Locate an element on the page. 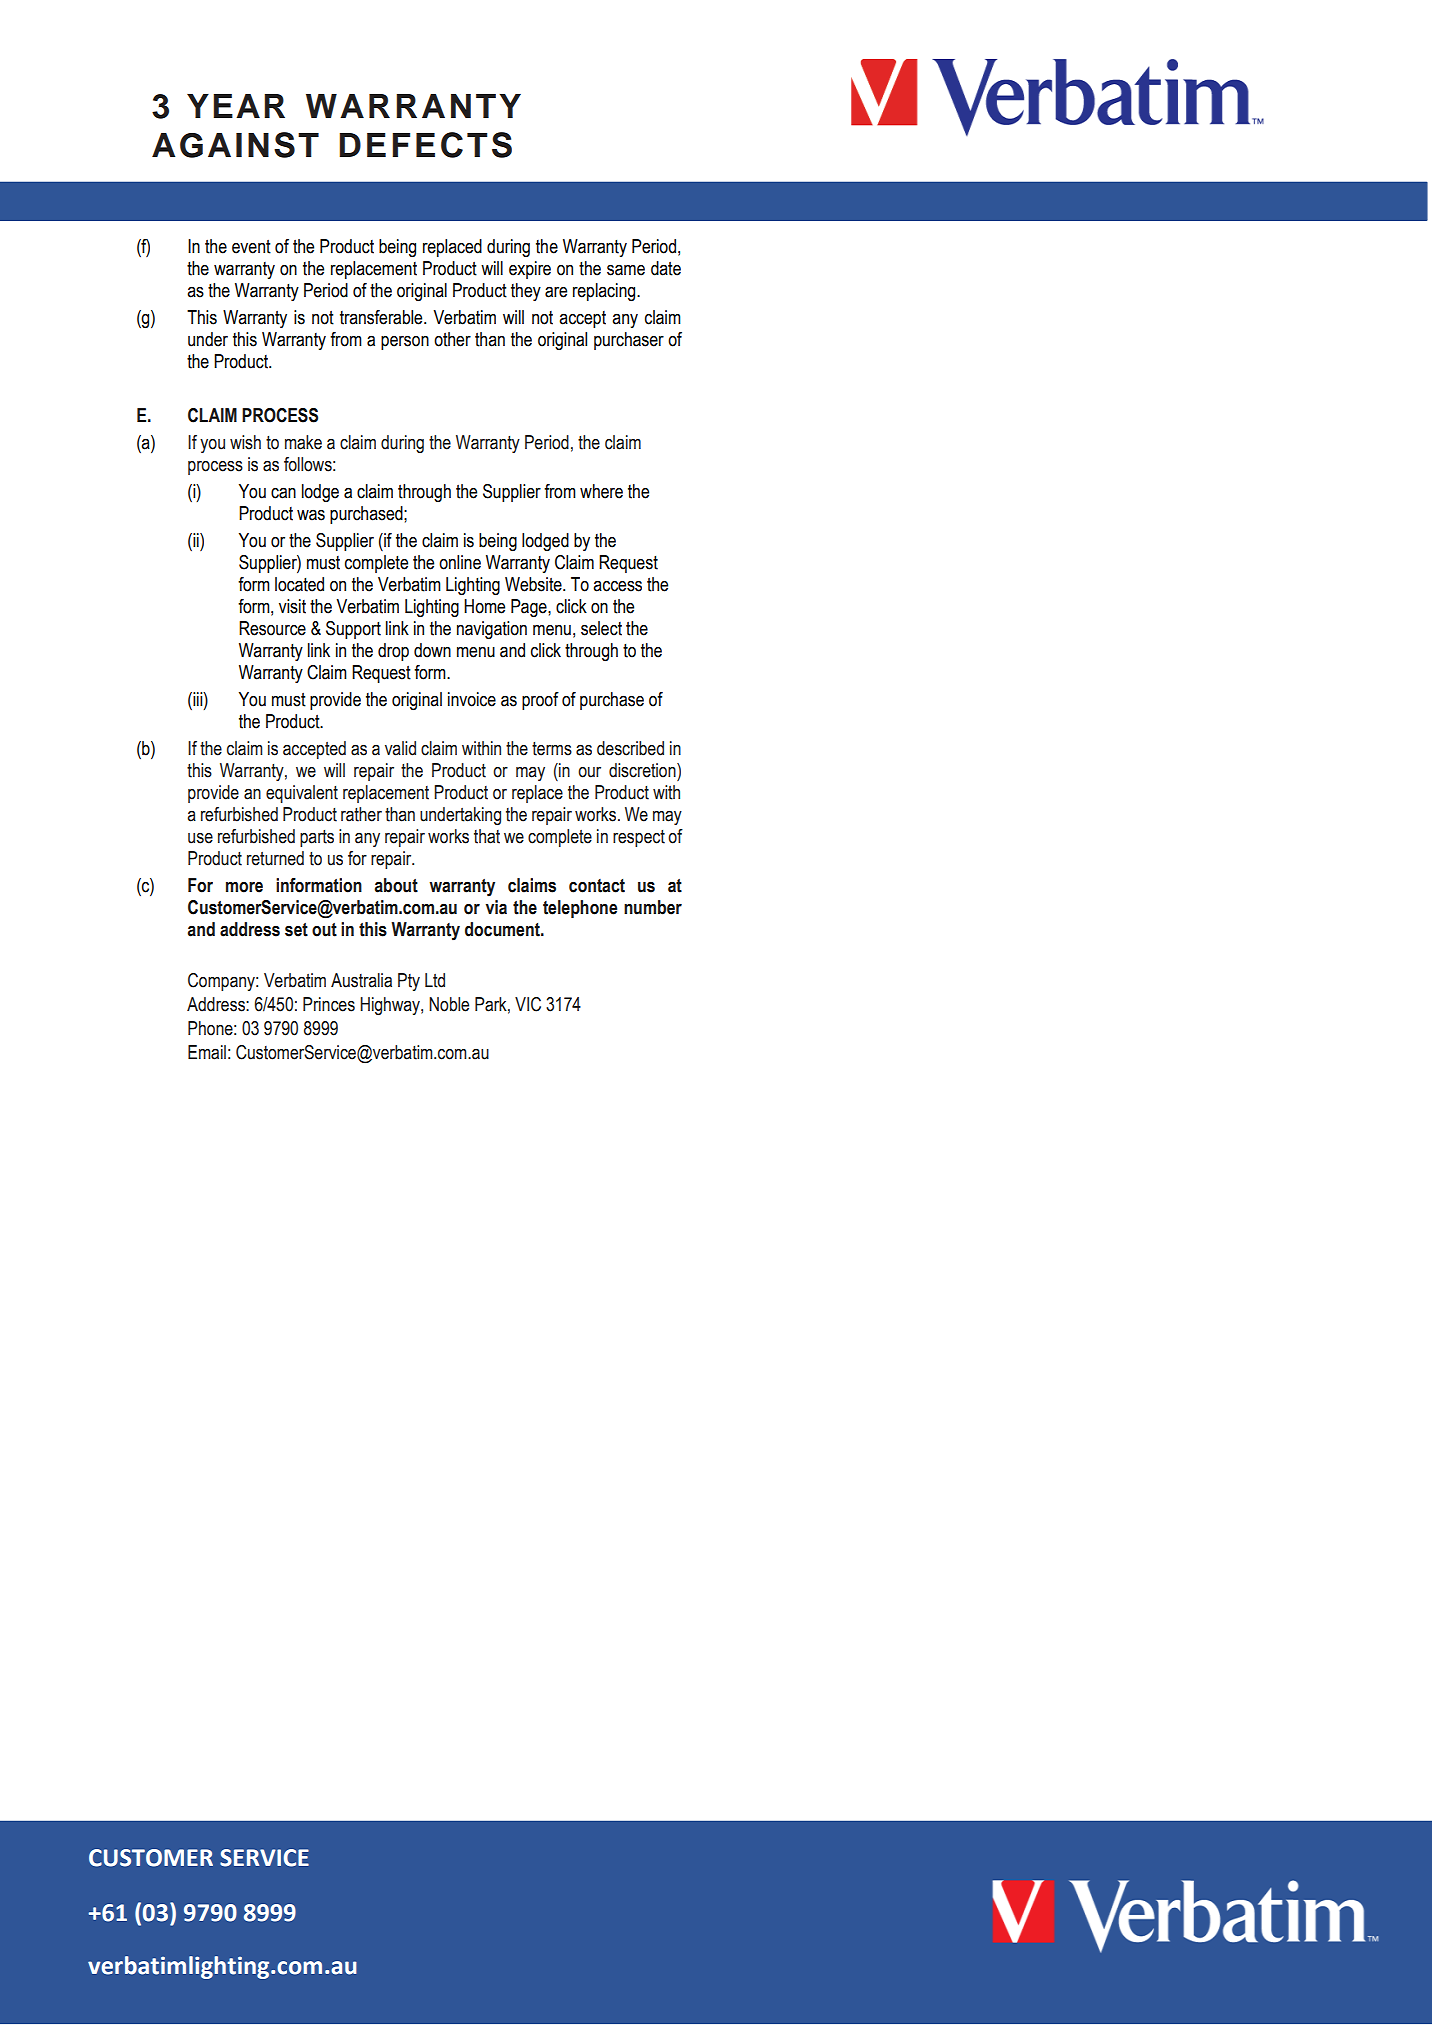  Email is located at coordinates (207, 1052).
